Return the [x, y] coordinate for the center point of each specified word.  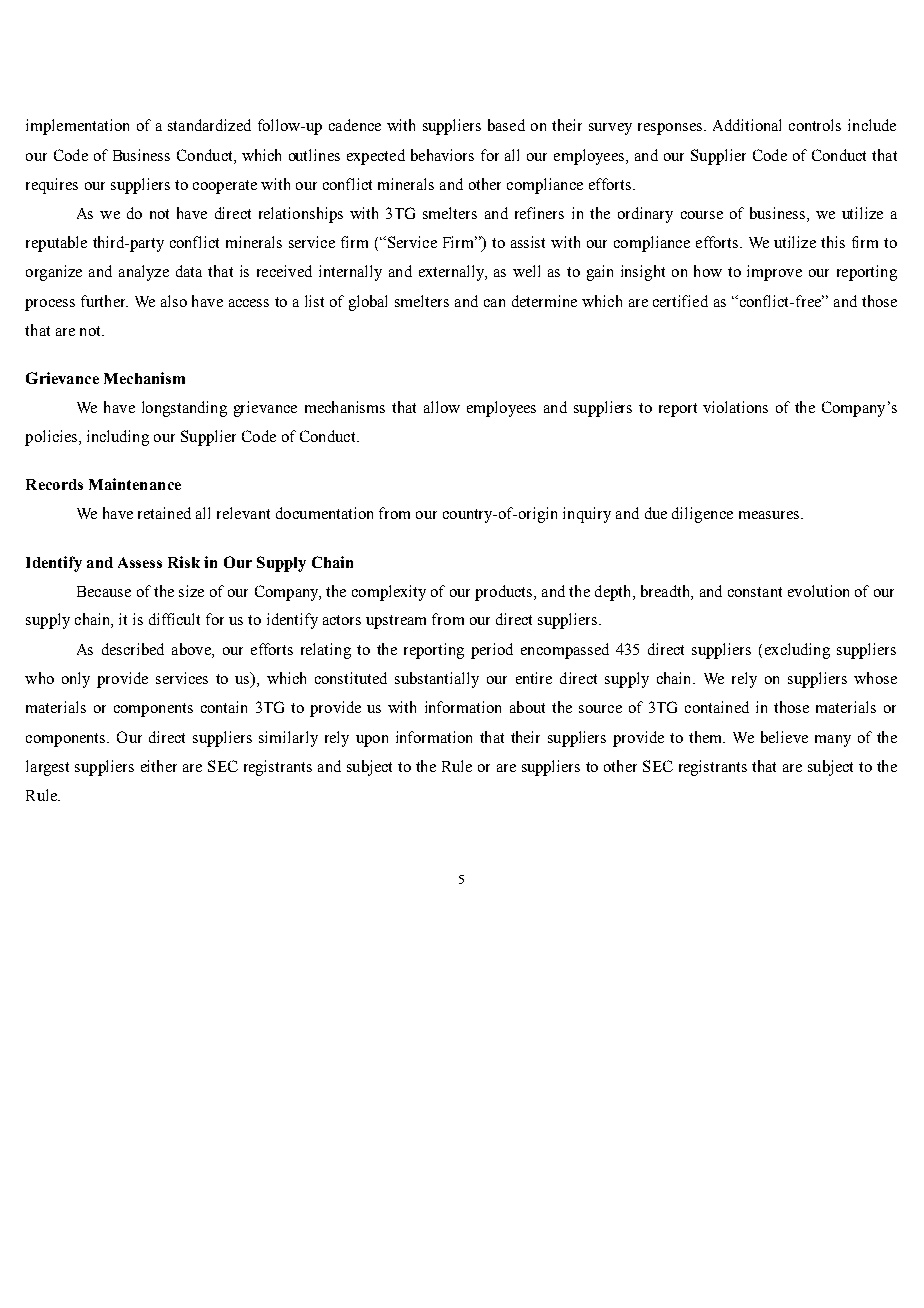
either [159, 766]
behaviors [442, 155]
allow [442, 407]
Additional [747, 125]
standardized [209, 125]
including [118, 438]
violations [735, 407]
